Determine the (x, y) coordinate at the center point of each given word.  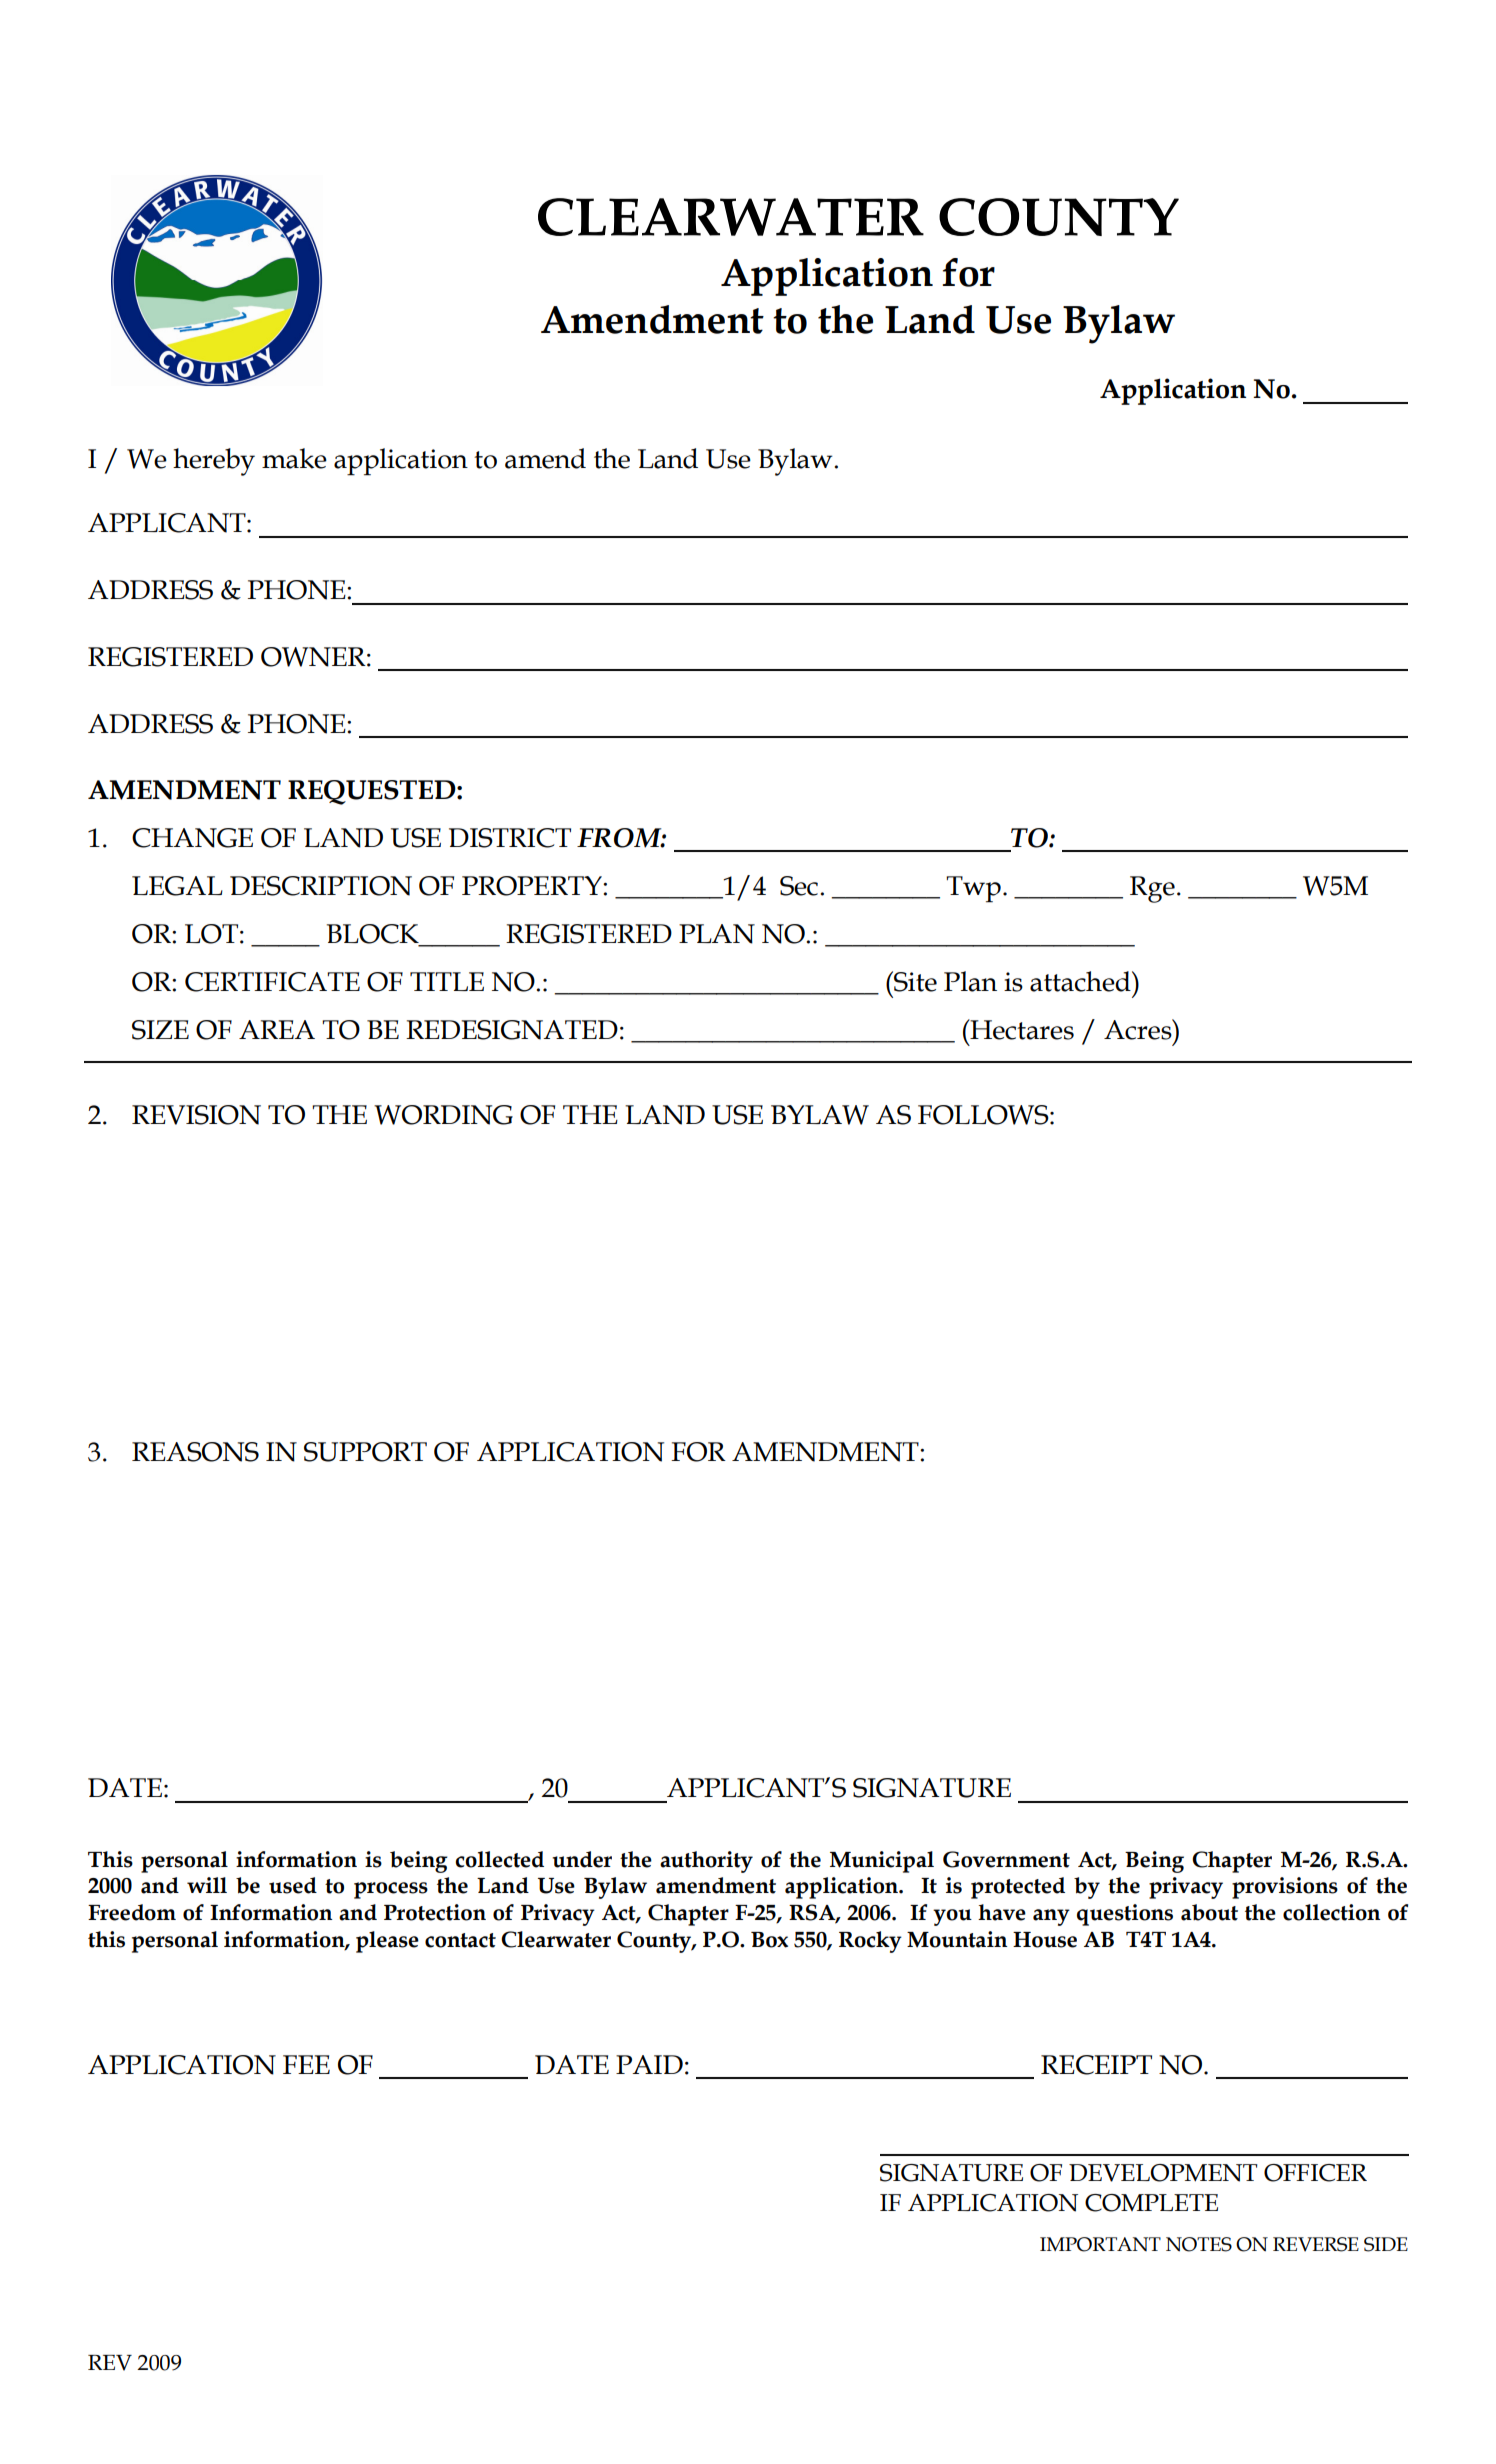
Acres (1139, 1029)
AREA (277, 1029)
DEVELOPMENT (1163, 2173)
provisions (1285, 1888)
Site (914, 981)
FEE (306, 2064)
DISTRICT (510, 838)
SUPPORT (365, 1452)
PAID (649, 2064)
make (294, 458)
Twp (973, 889)
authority (706, 1862)
